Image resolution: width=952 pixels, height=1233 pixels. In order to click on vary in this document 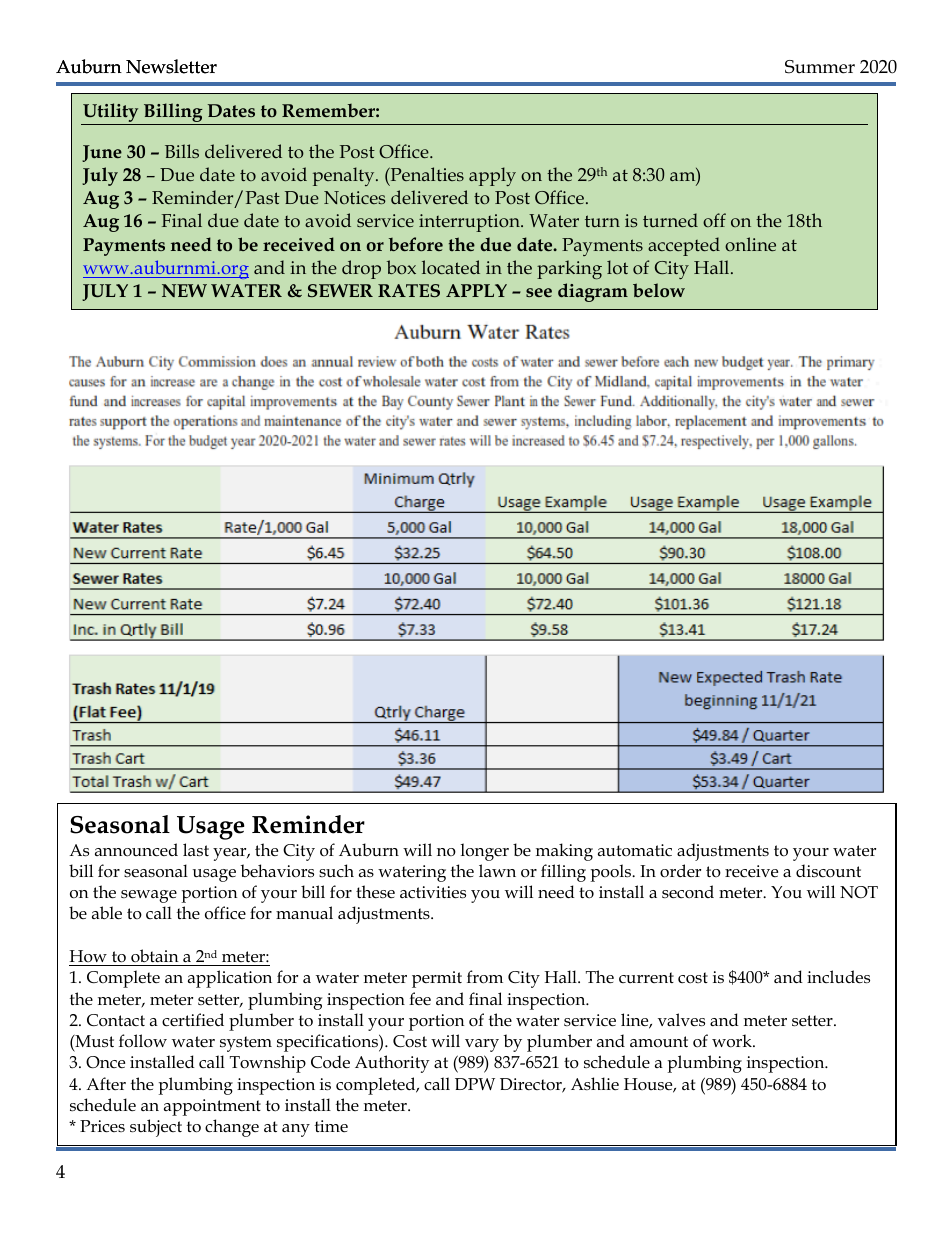, I will do `click(482, 1045)`.
